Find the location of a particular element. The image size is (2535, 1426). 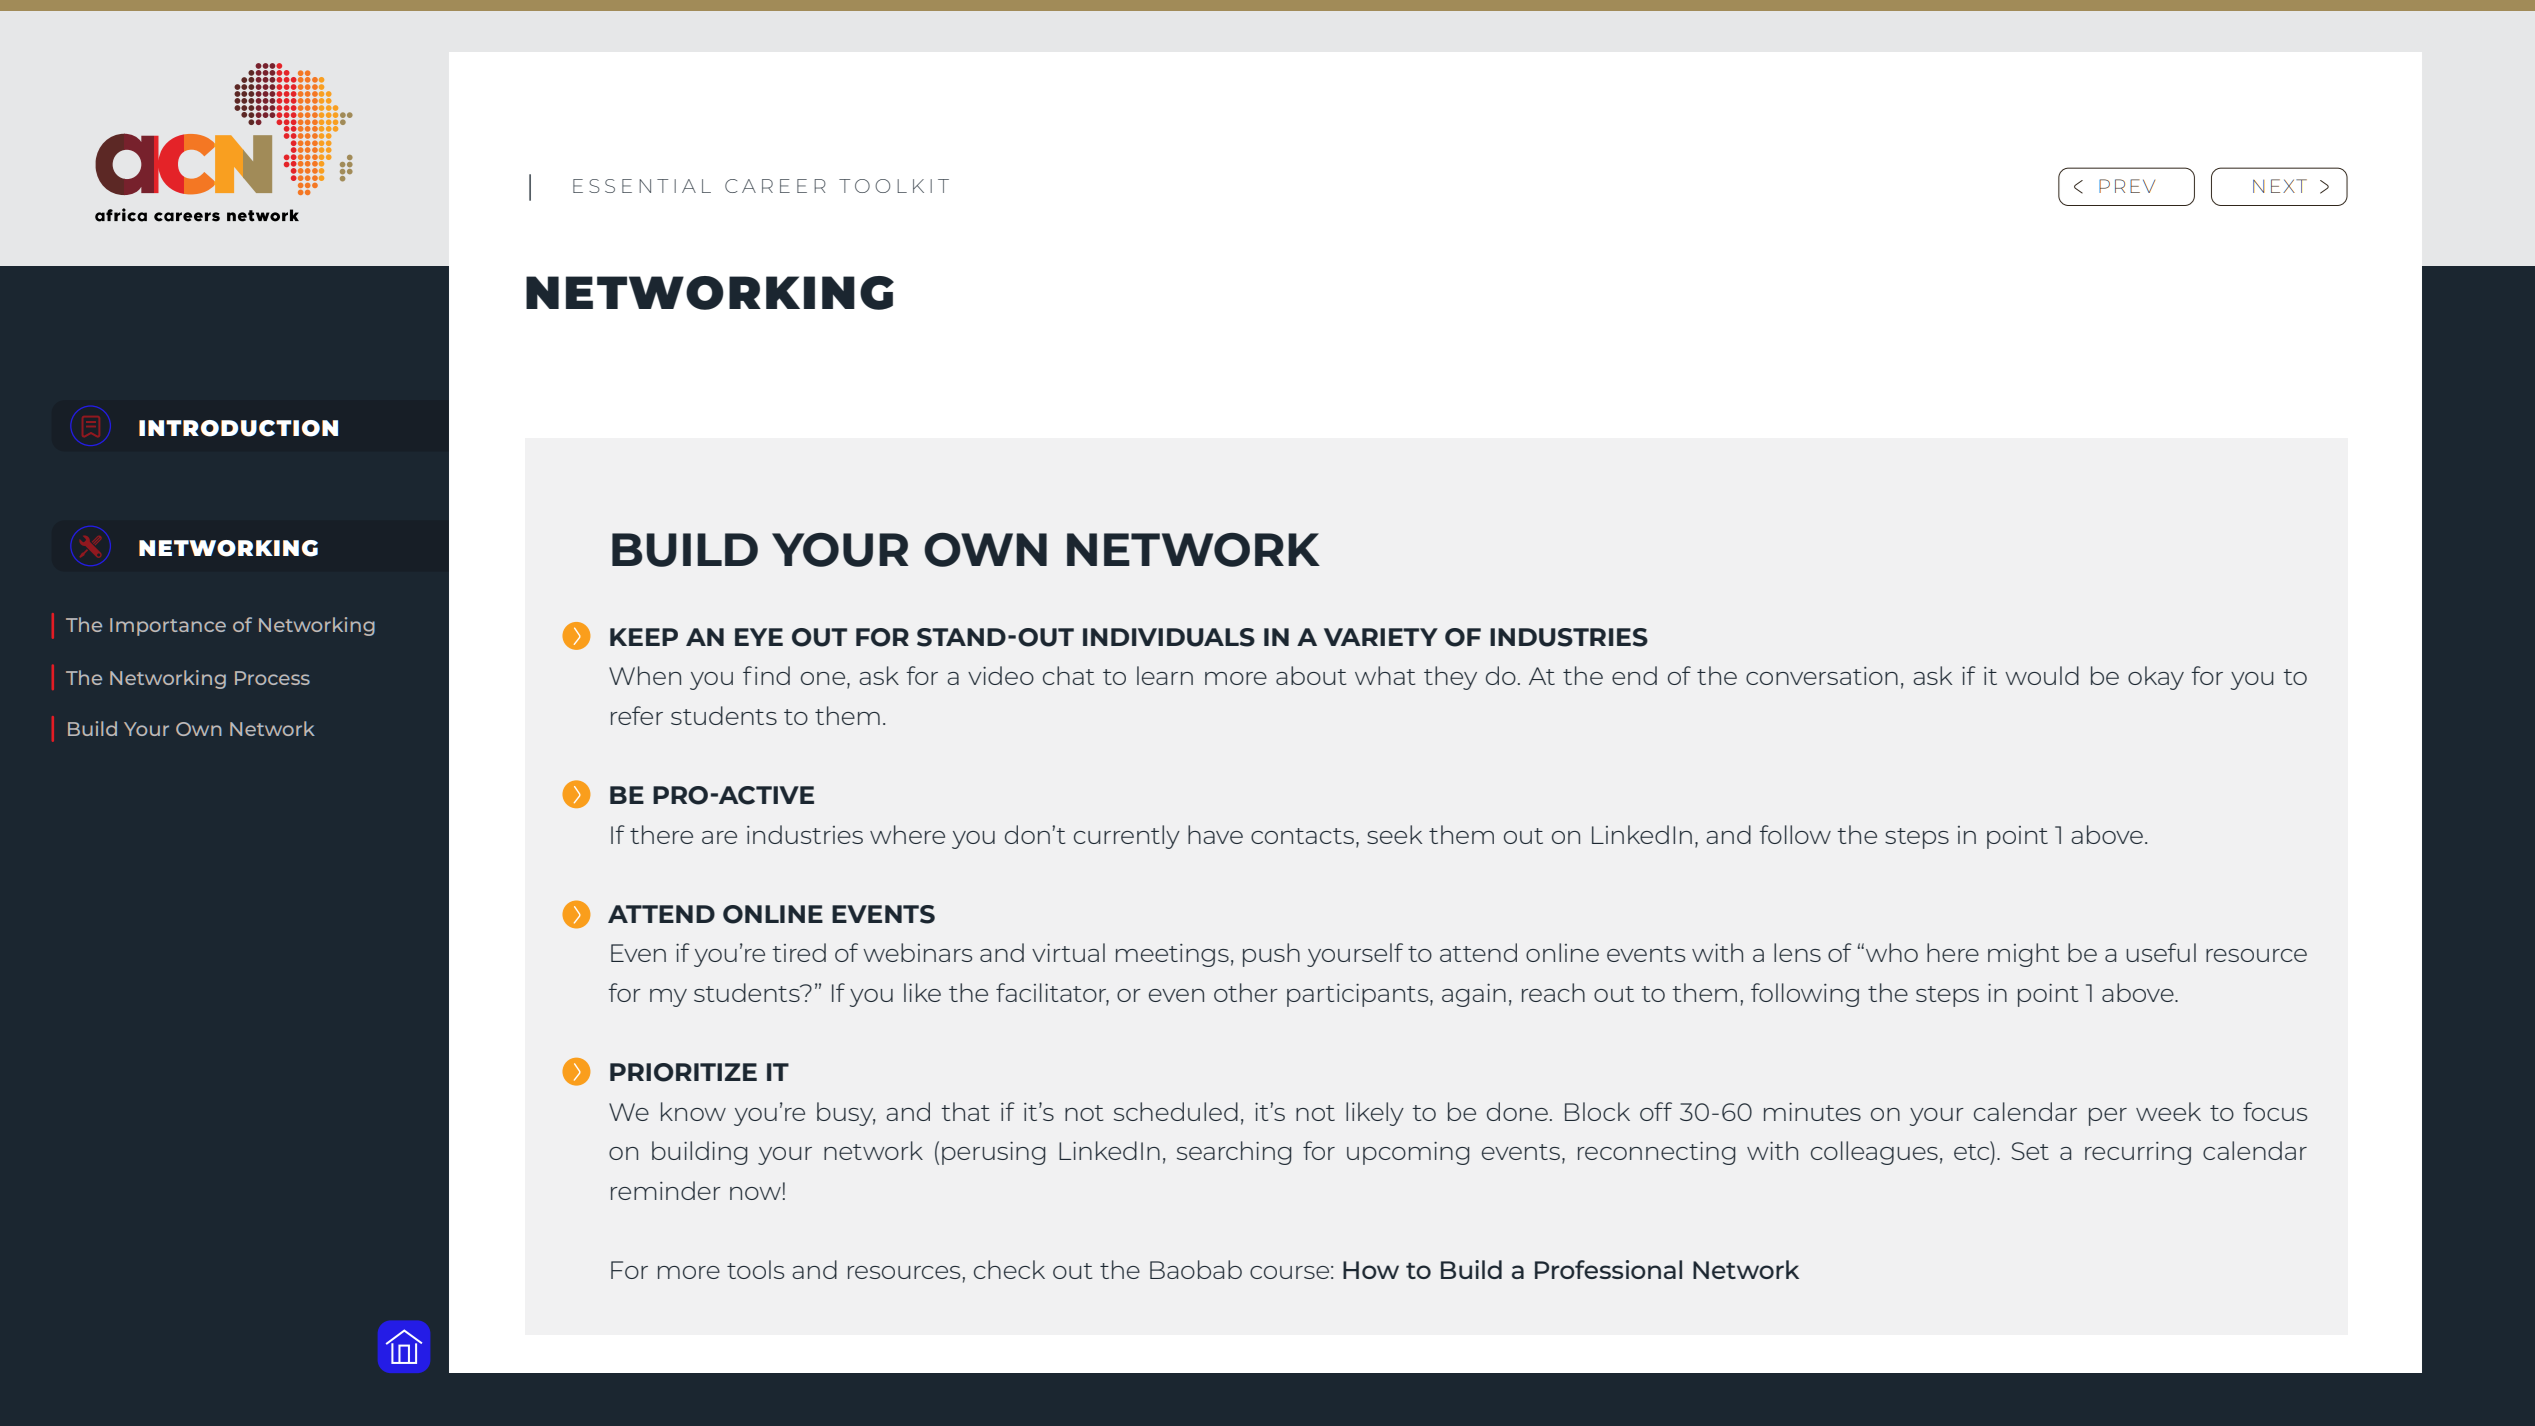

would is located at coordinates (2042, 675).
